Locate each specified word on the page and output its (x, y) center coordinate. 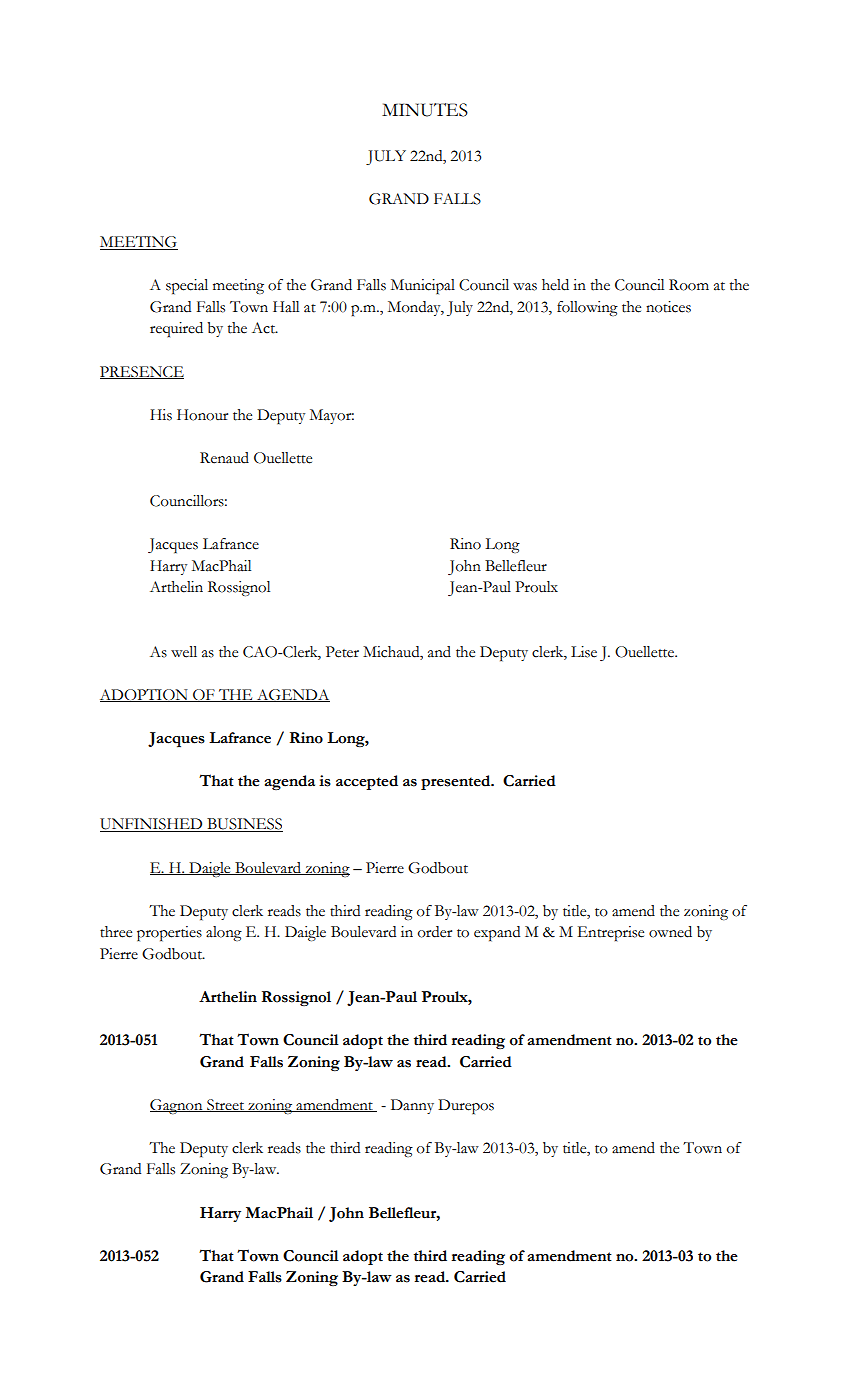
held (555, 285)
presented (457, 782)
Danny (412, 1106)
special (187, 287)
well (184, 652)
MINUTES (425, 110)
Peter (342, 652)
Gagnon (177, 1106)
